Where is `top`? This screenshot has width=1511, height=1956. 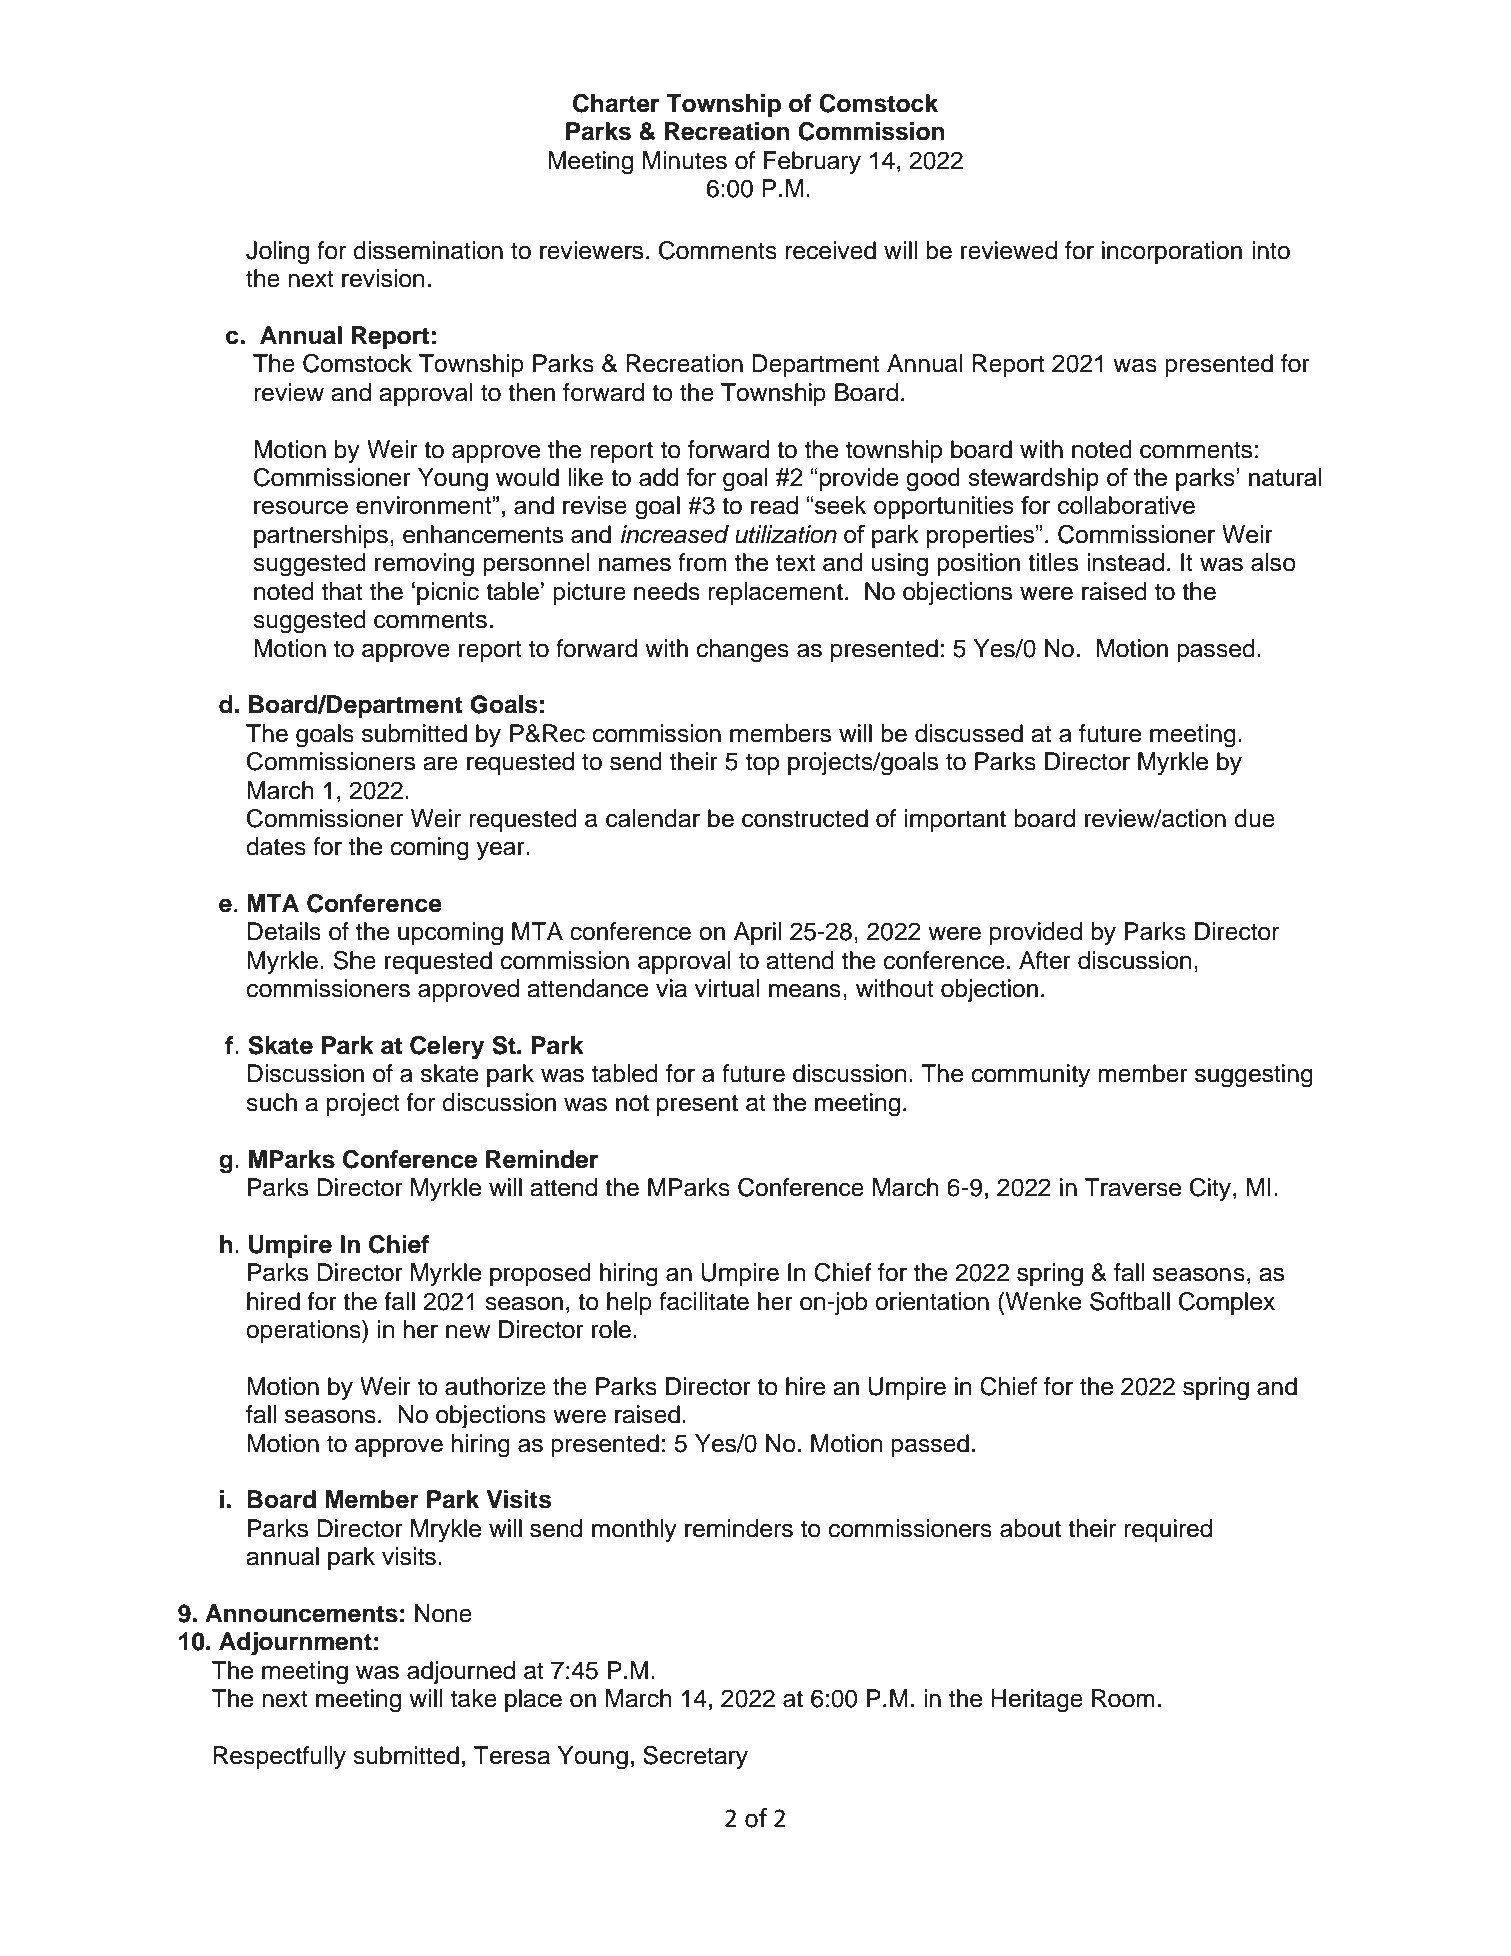
top is located at coordinates (762, 764).
